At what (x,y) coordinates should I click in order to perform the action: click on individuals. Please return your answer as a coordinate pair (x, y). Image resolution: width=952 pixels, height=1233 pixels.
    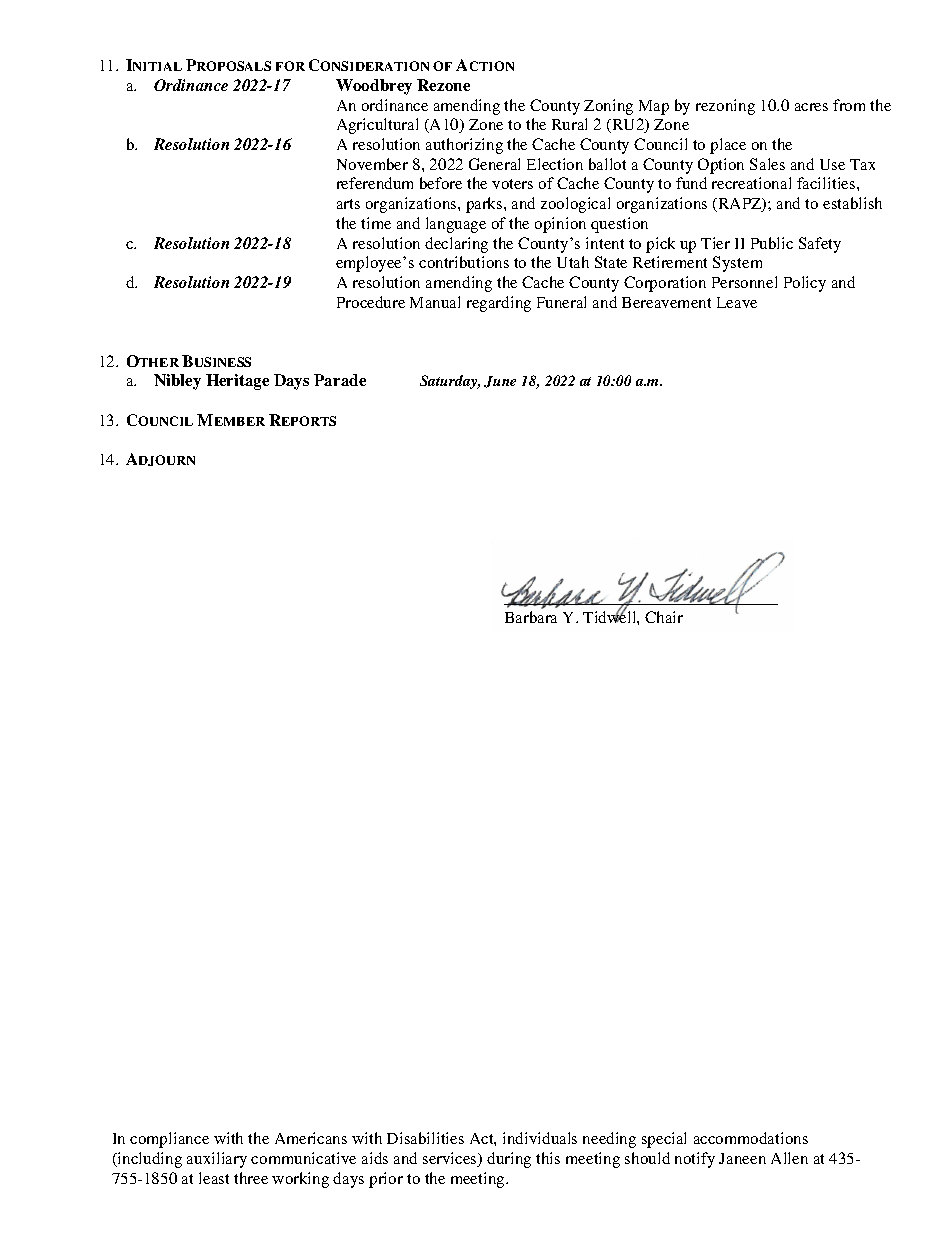
    Looking at the image, I should click on (540, 1138).
